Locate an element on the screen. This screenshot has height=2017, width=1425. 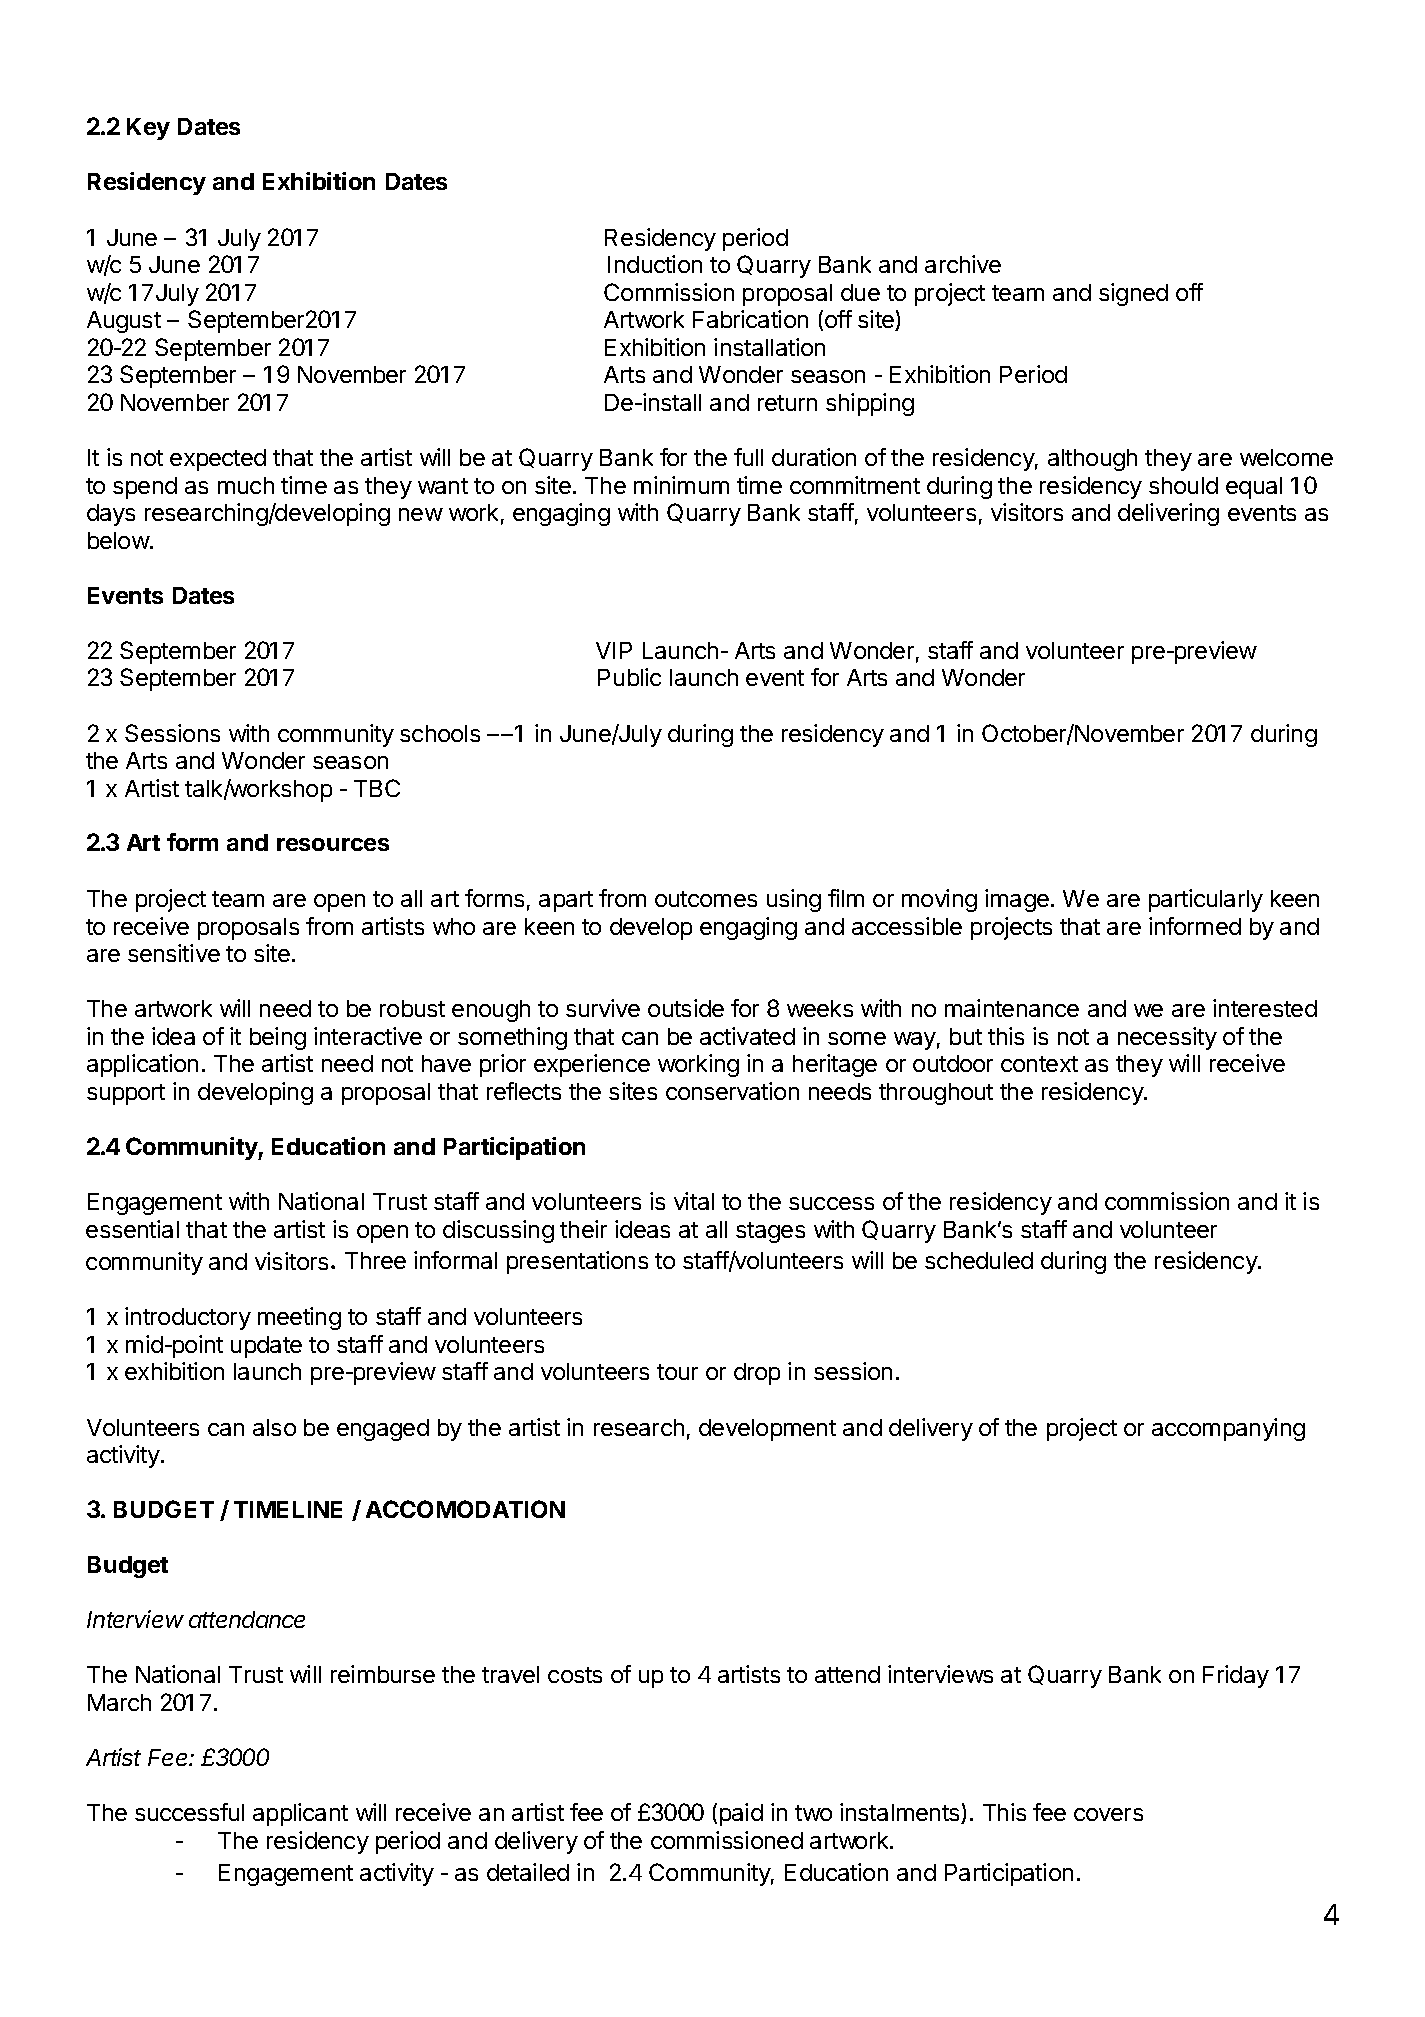
scheduled is located at coordinates (979, 1260).
